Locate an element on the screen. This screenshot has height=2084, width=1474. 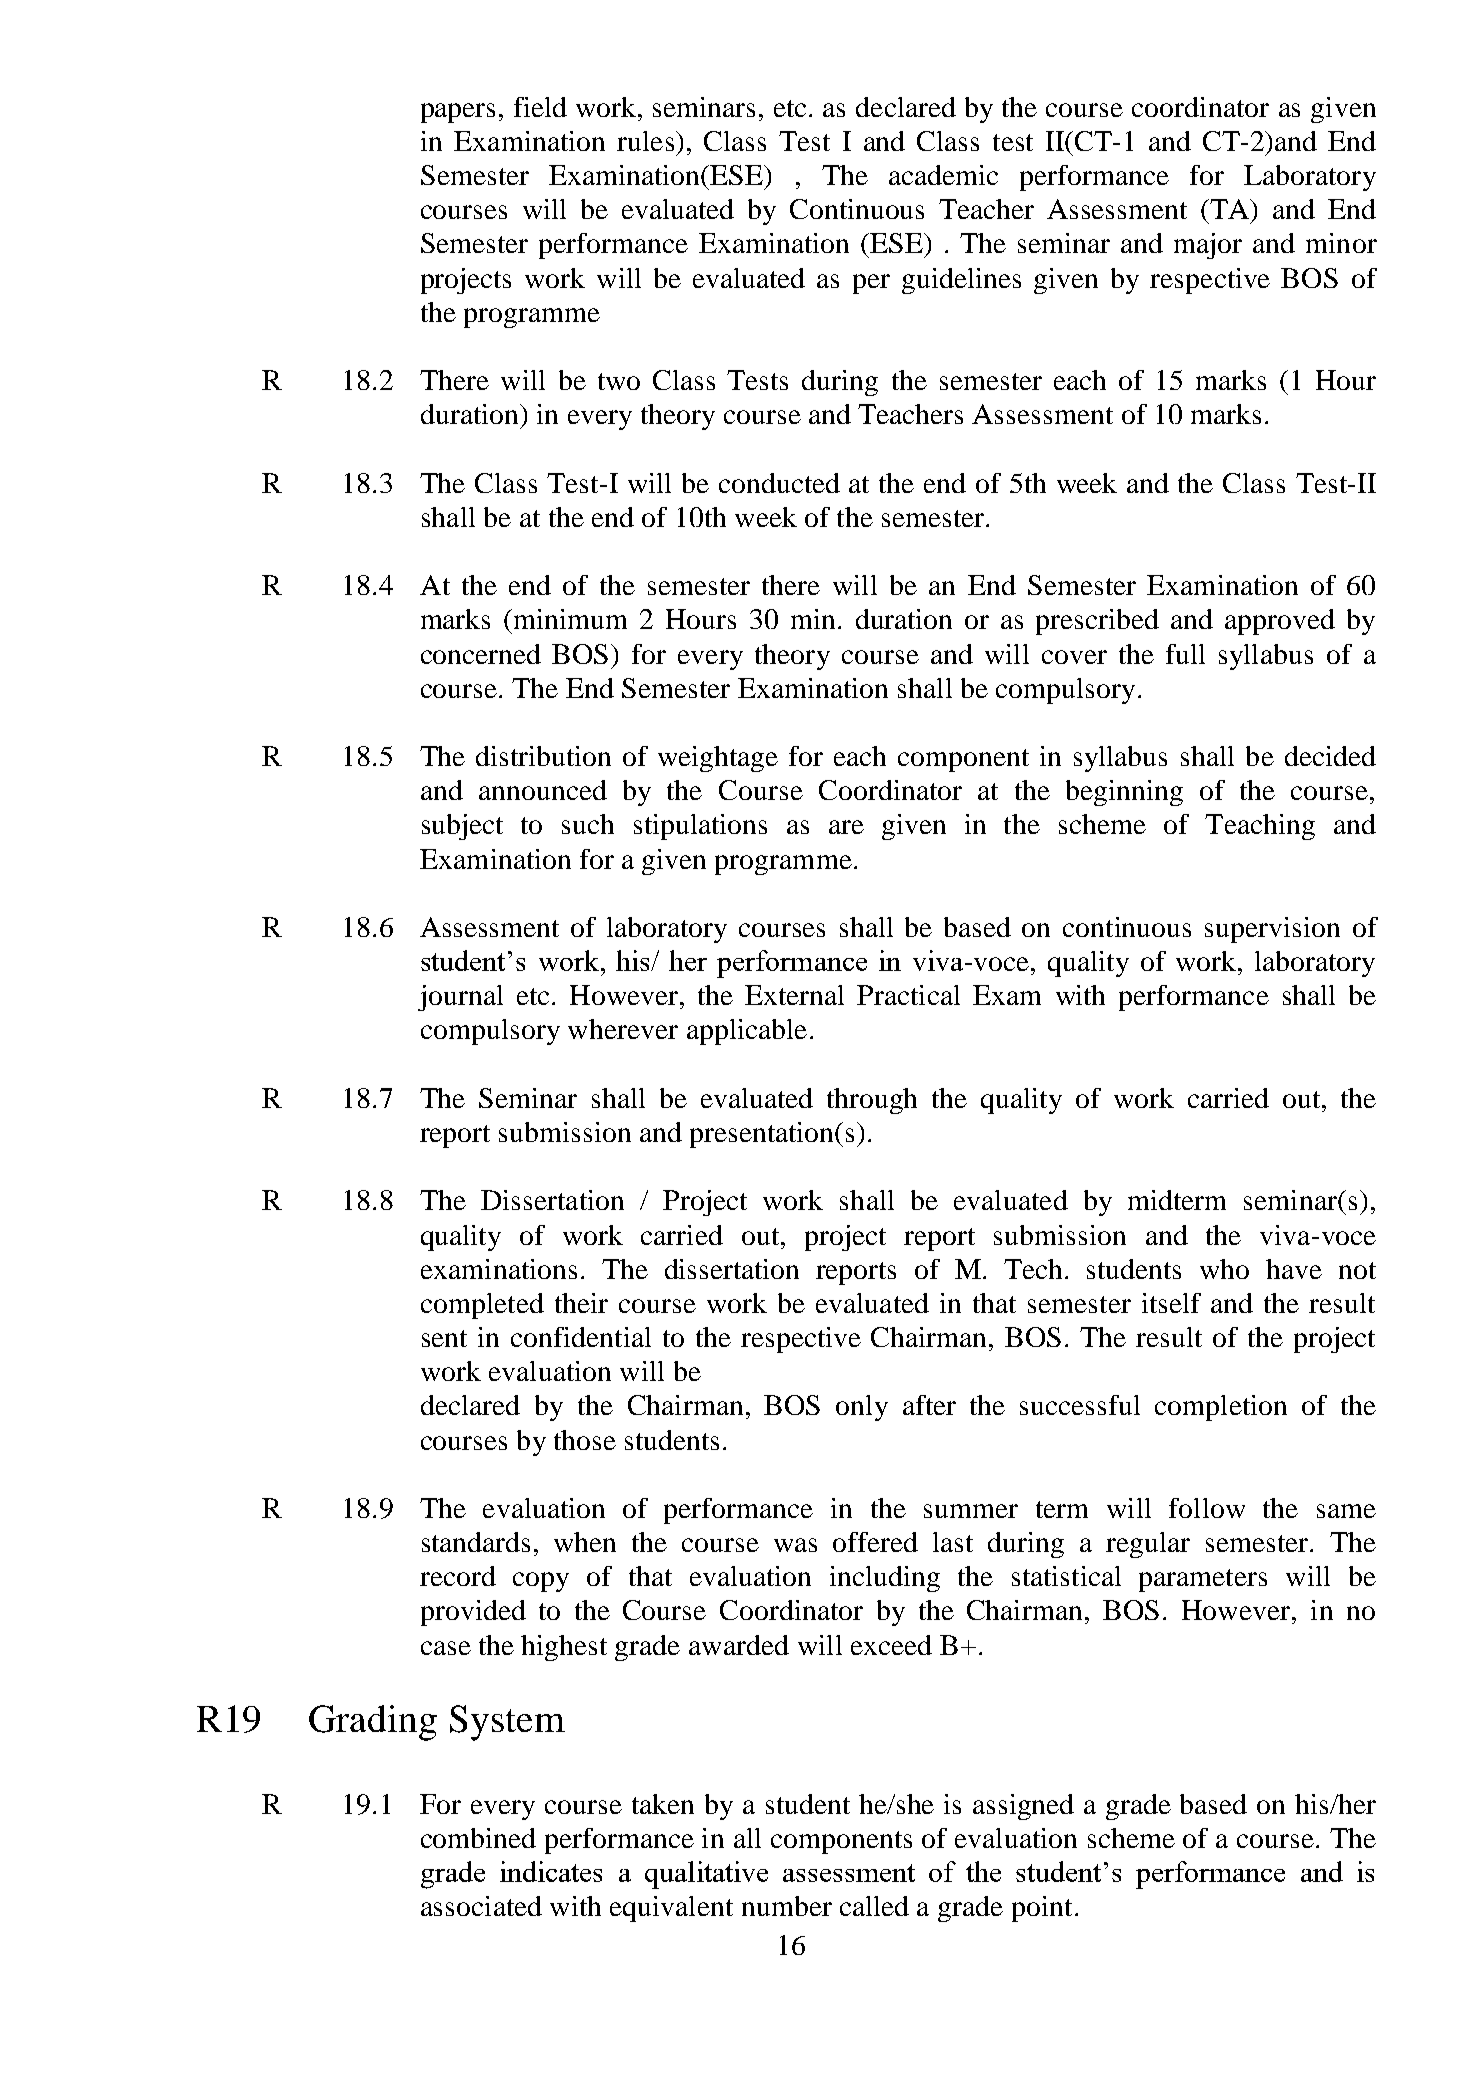
called is located at coordinates (874, 1906).
